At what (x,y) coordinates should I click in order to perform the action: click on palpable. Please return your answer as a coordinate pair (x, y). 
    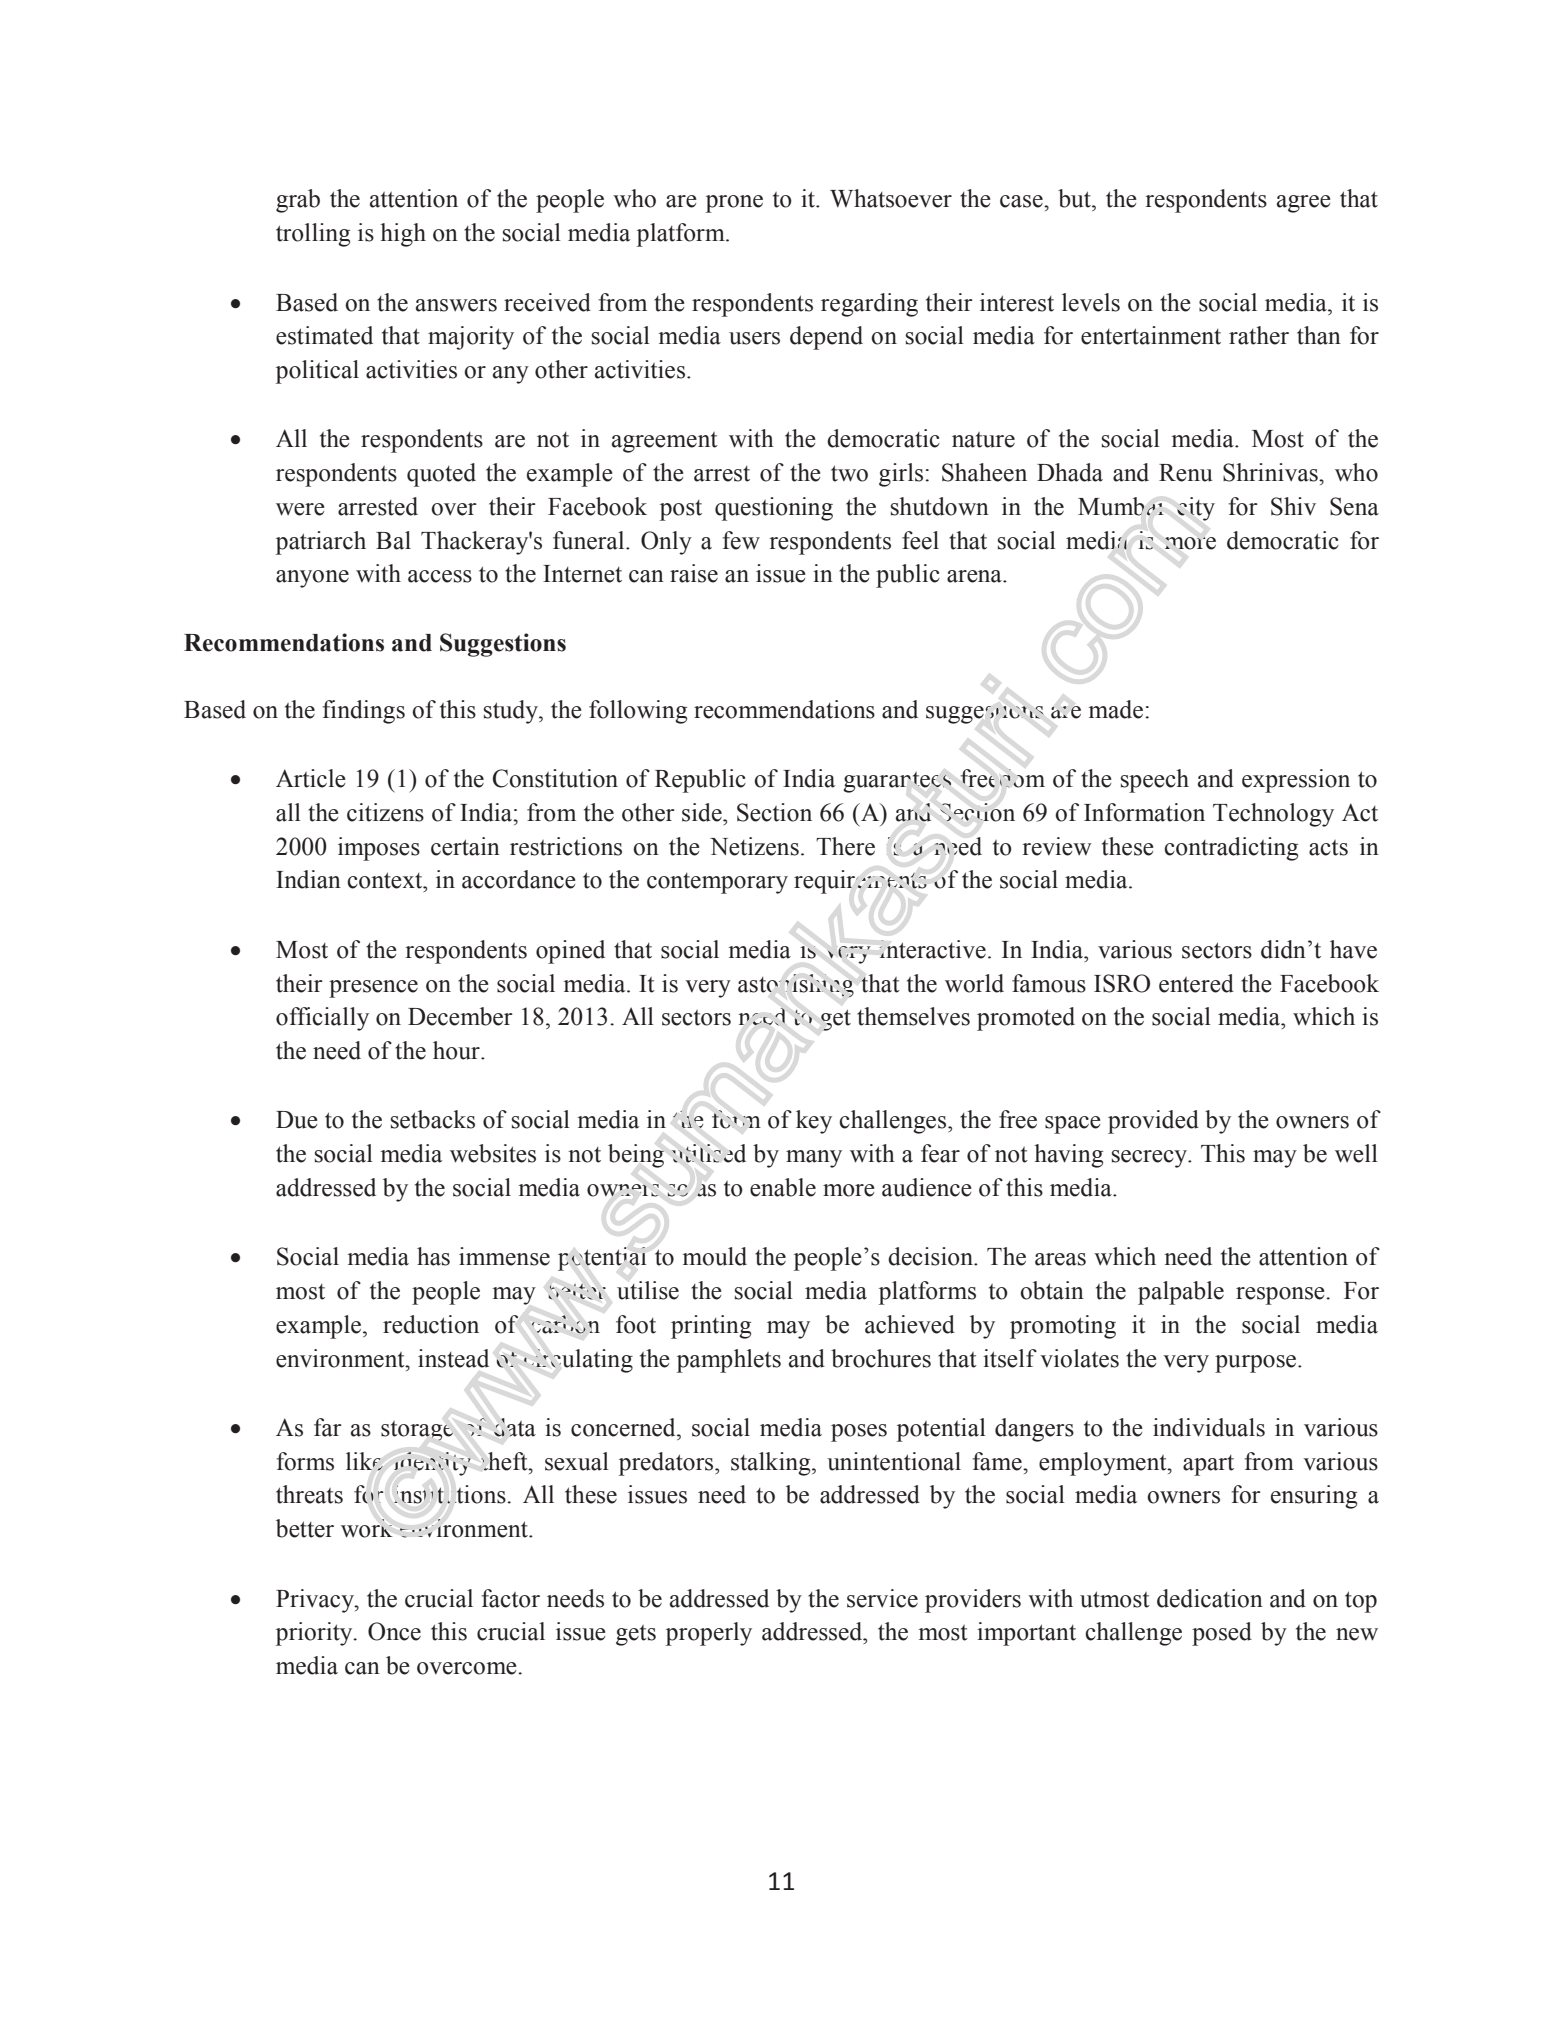
    Looking at the image, I should click on (1181, 1293).
